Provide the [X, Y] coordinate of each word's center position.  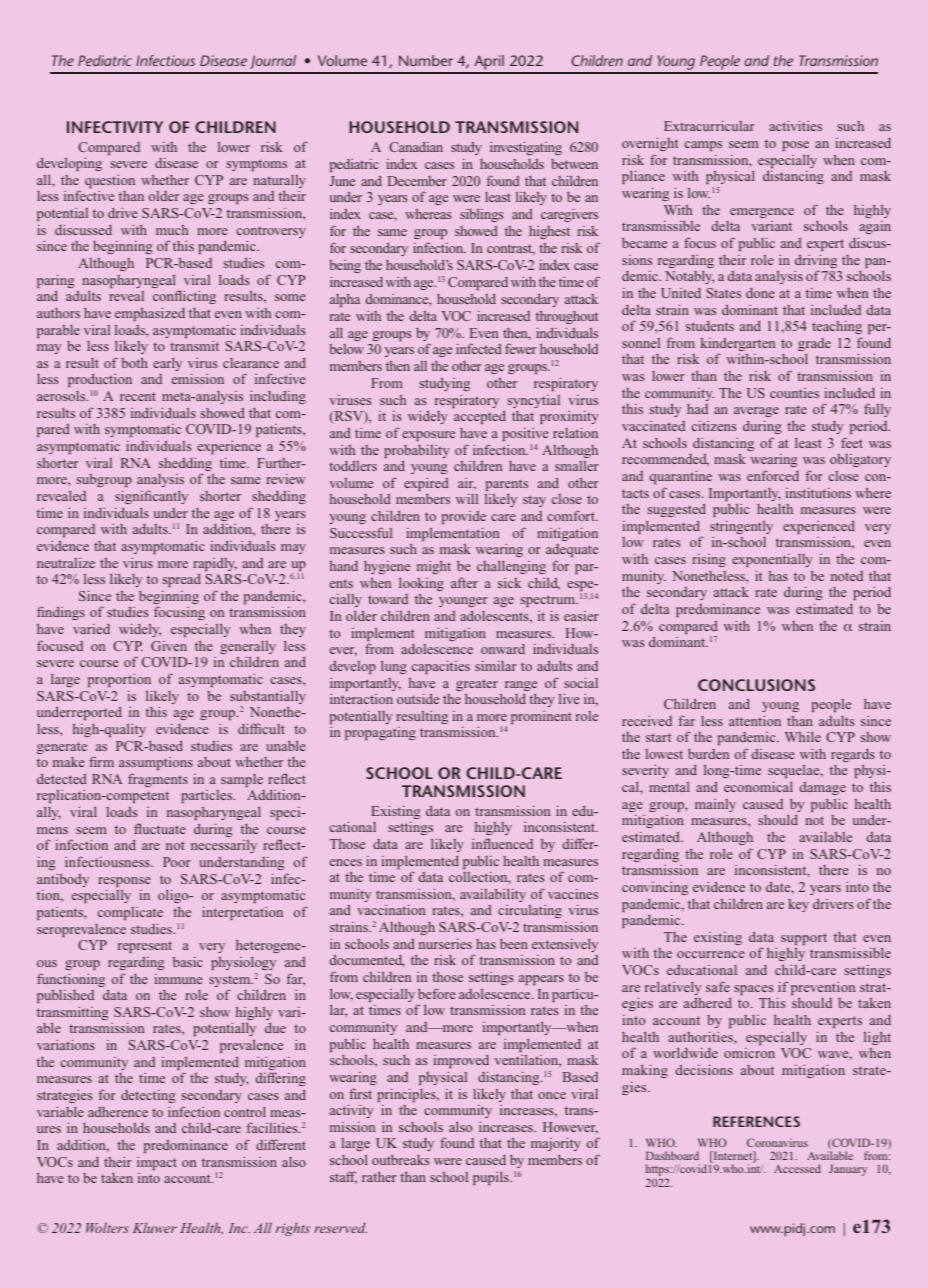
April [489, 64]
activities [795, 125]
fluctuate [160, 828]
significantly [151, 497]
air [467, 484]
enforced [773, 475]
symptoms [257, 165]
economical [758, 786]
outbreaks [400, 1159]
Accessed [797, 1168]
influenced [502, 843]
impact [157, 1163]
